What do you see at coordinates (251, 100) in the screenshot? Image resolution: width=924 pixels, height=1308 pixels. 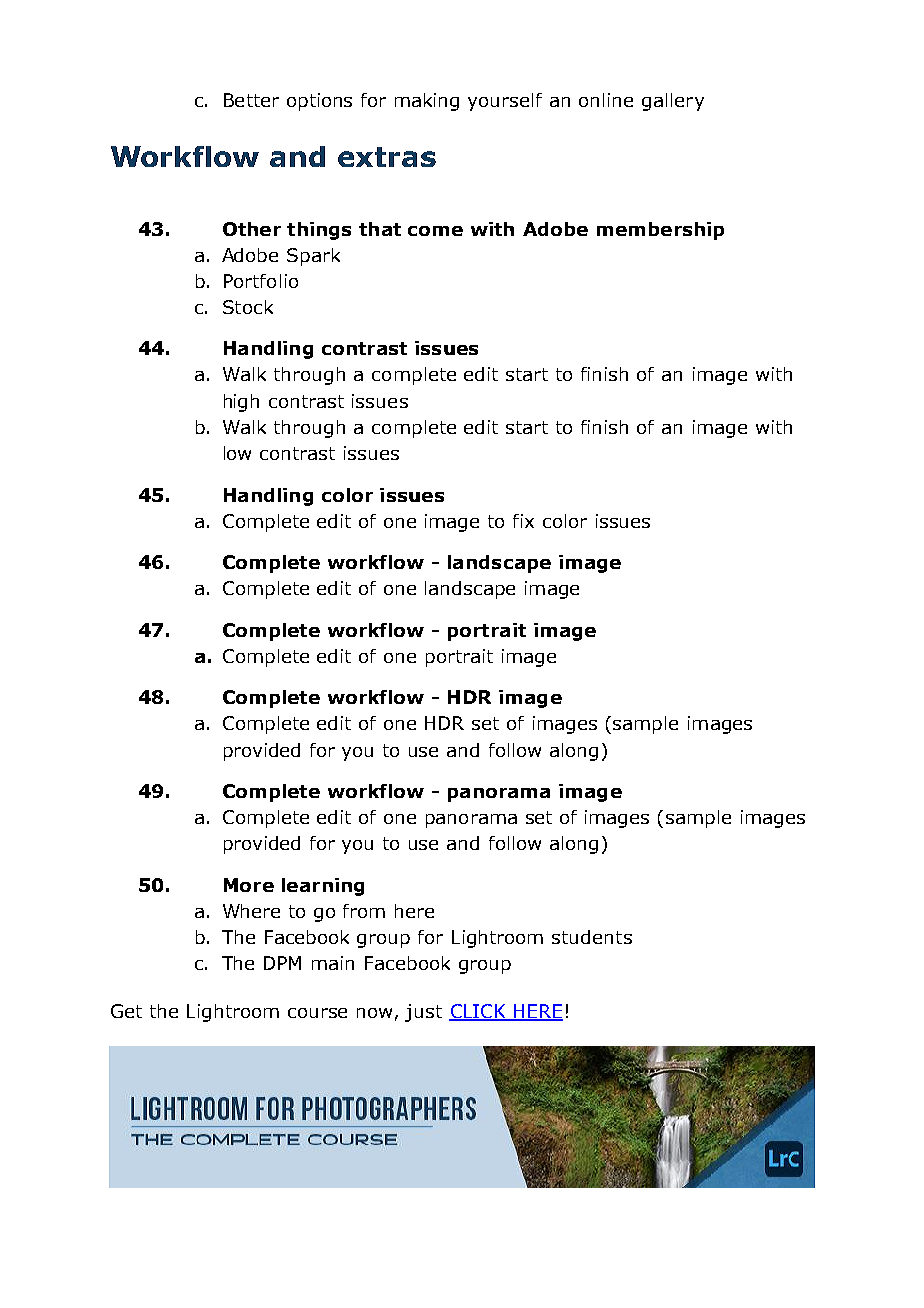 I see `Better` at bounding box center [251, 100].
